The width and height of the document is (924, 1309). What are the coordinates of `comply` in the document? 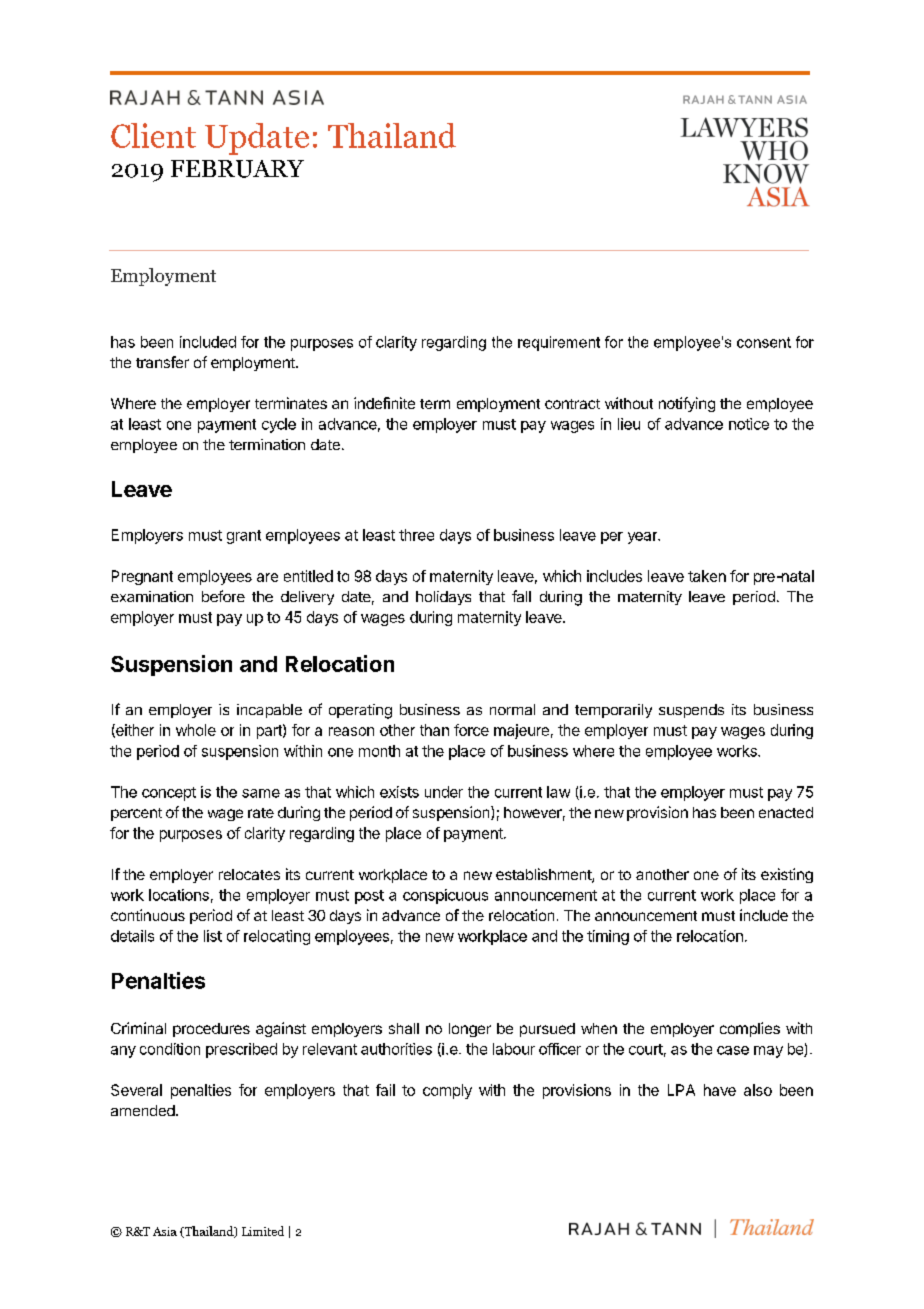 It's located at (447, 1091).
